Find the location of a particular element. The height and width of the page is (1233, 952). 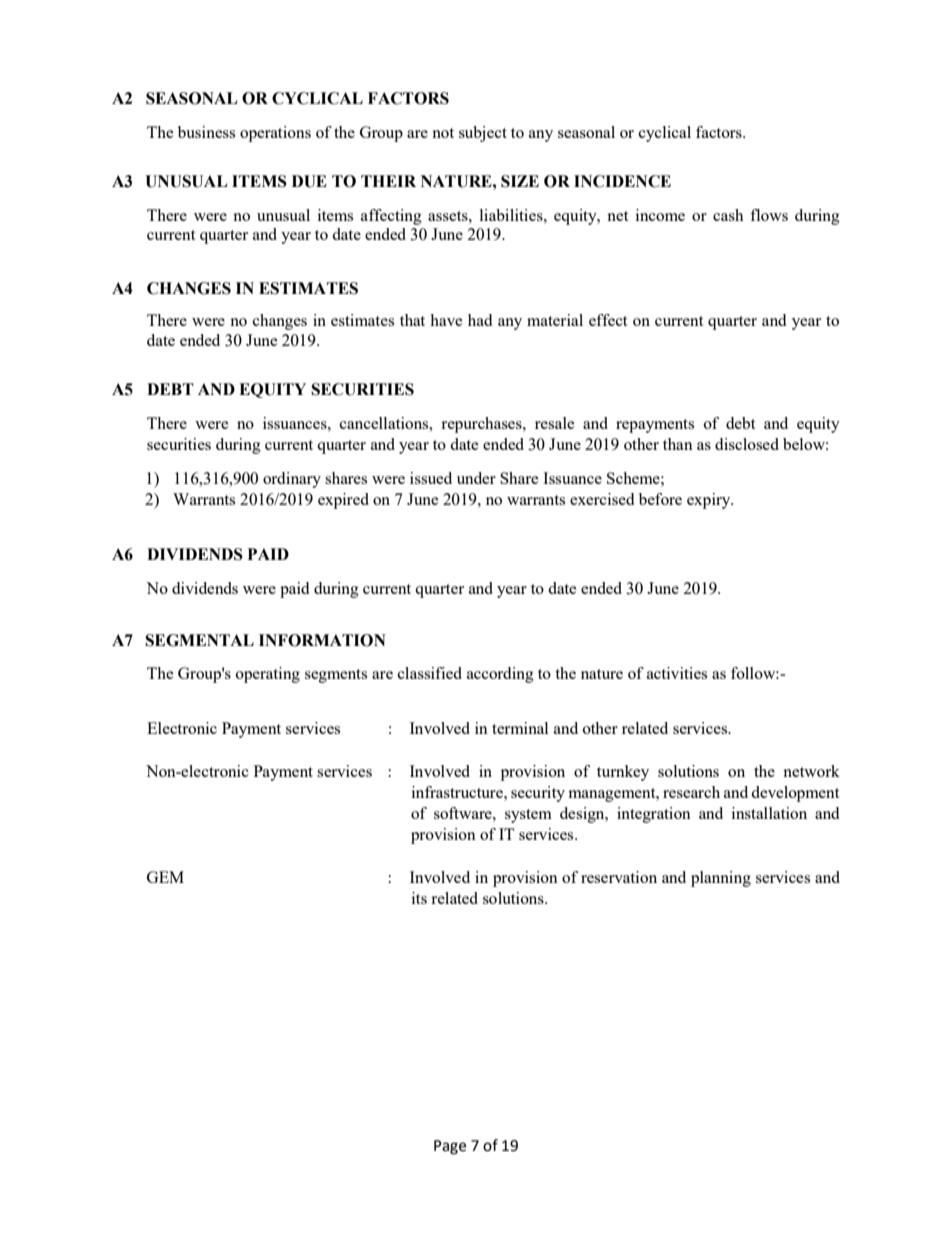

cash is located at coordinates (728, 215).
